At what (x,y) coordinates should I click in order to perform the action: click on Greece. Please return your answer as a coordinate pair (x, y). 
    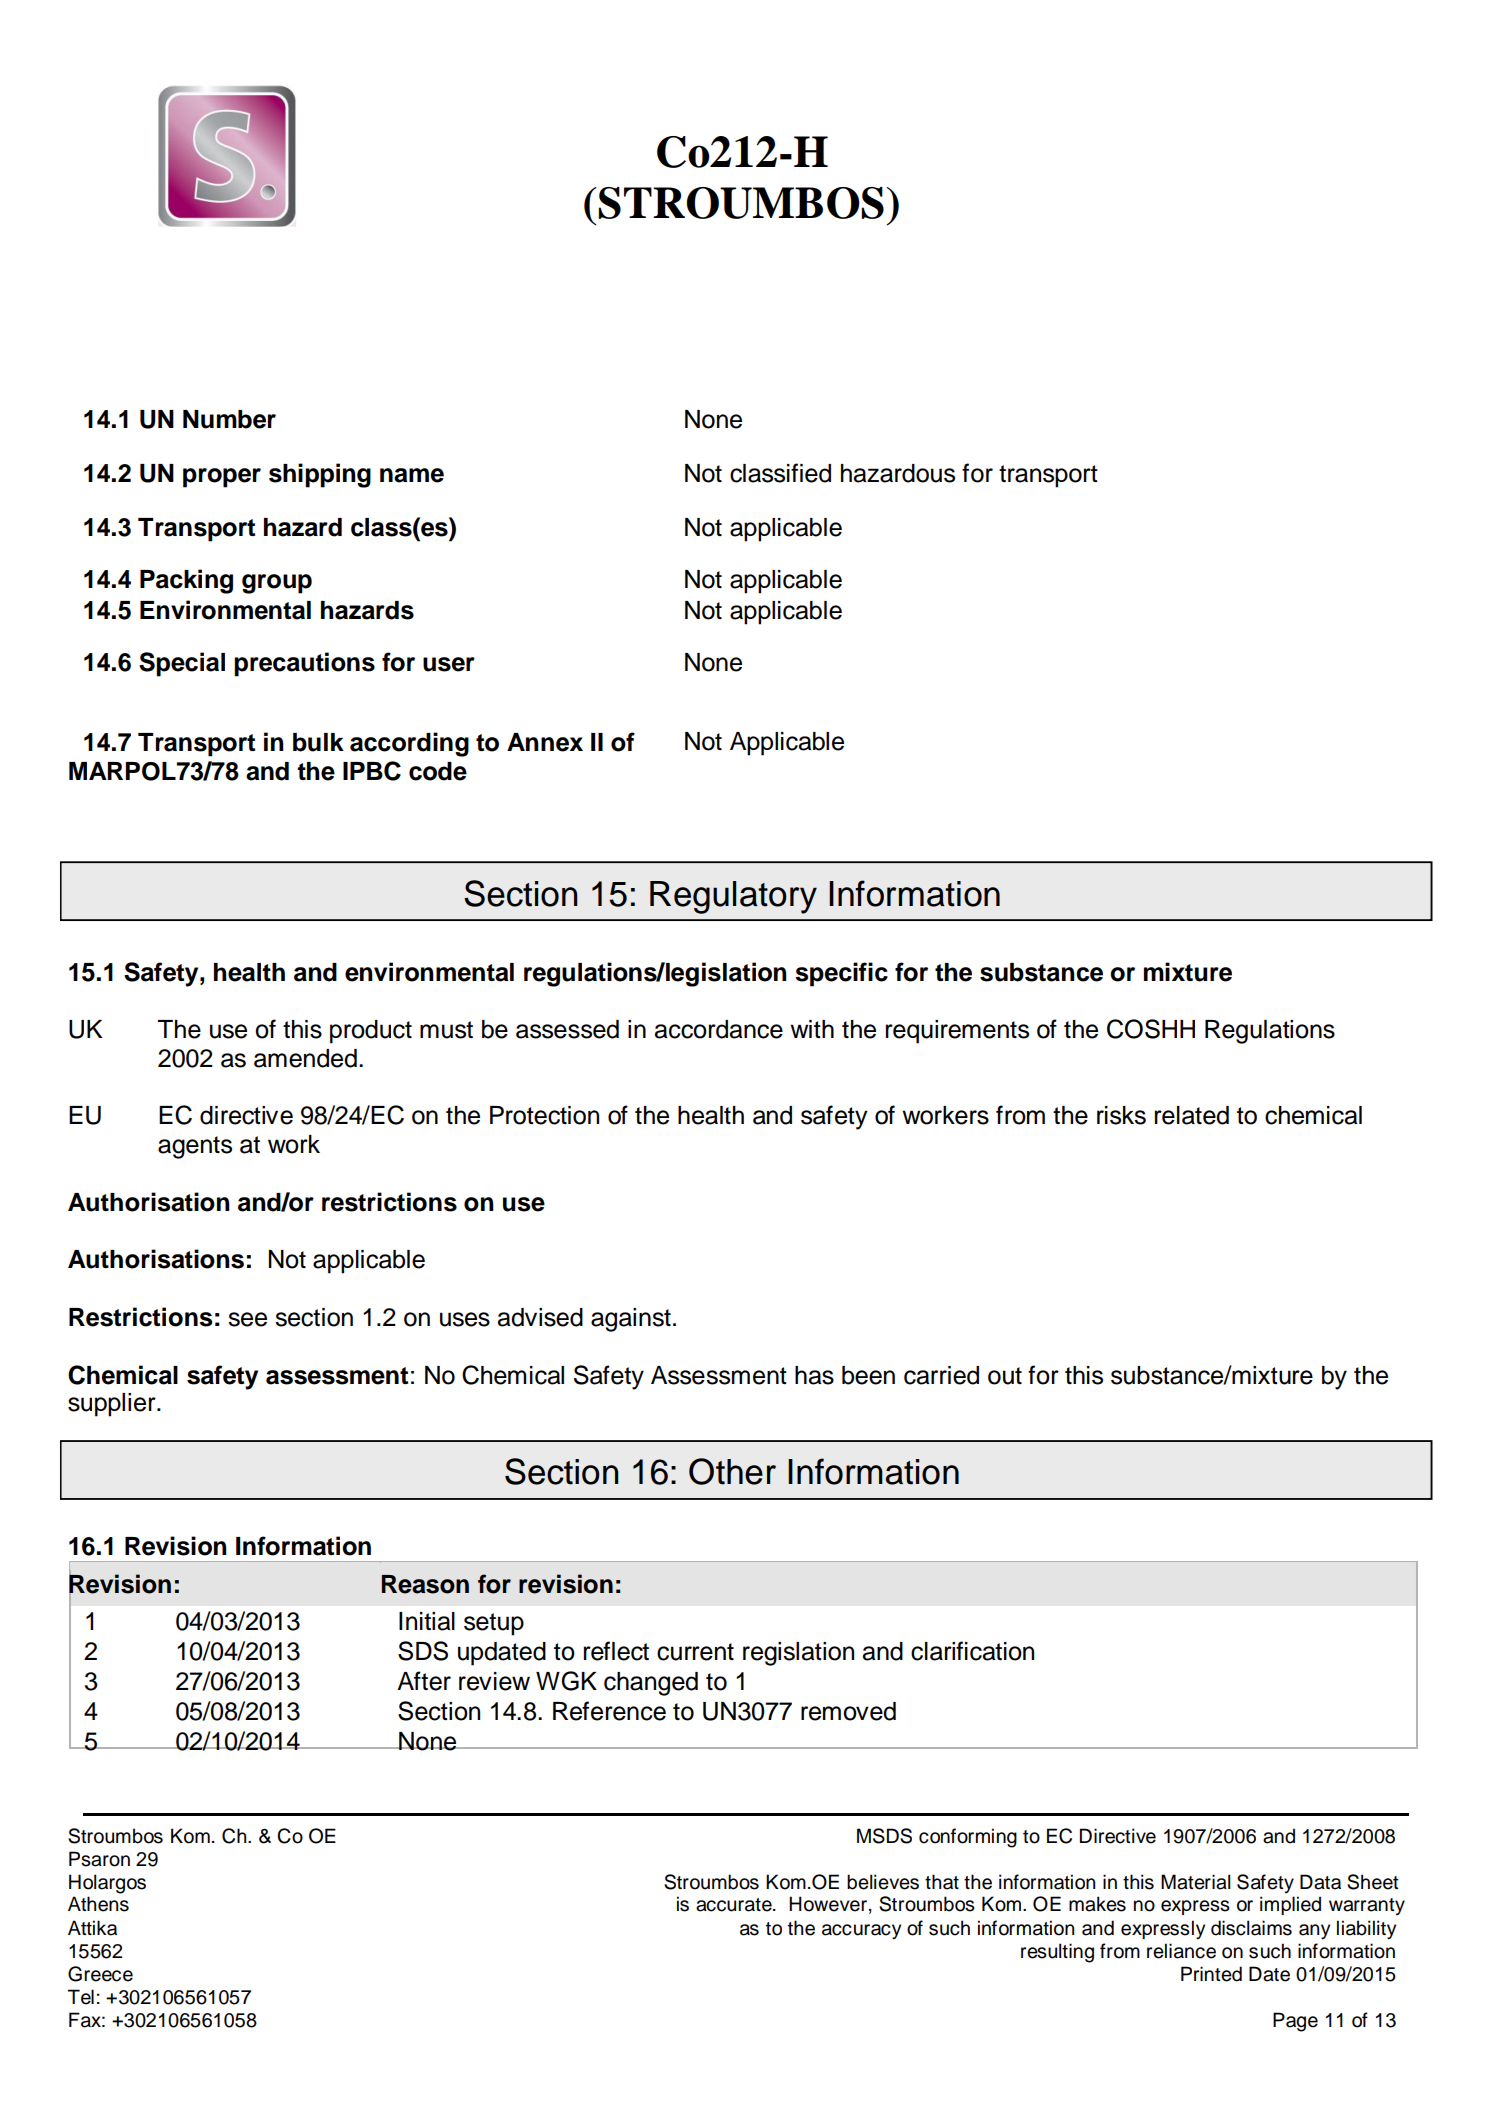
    Looking at the image, I should click on (100, 1974).
